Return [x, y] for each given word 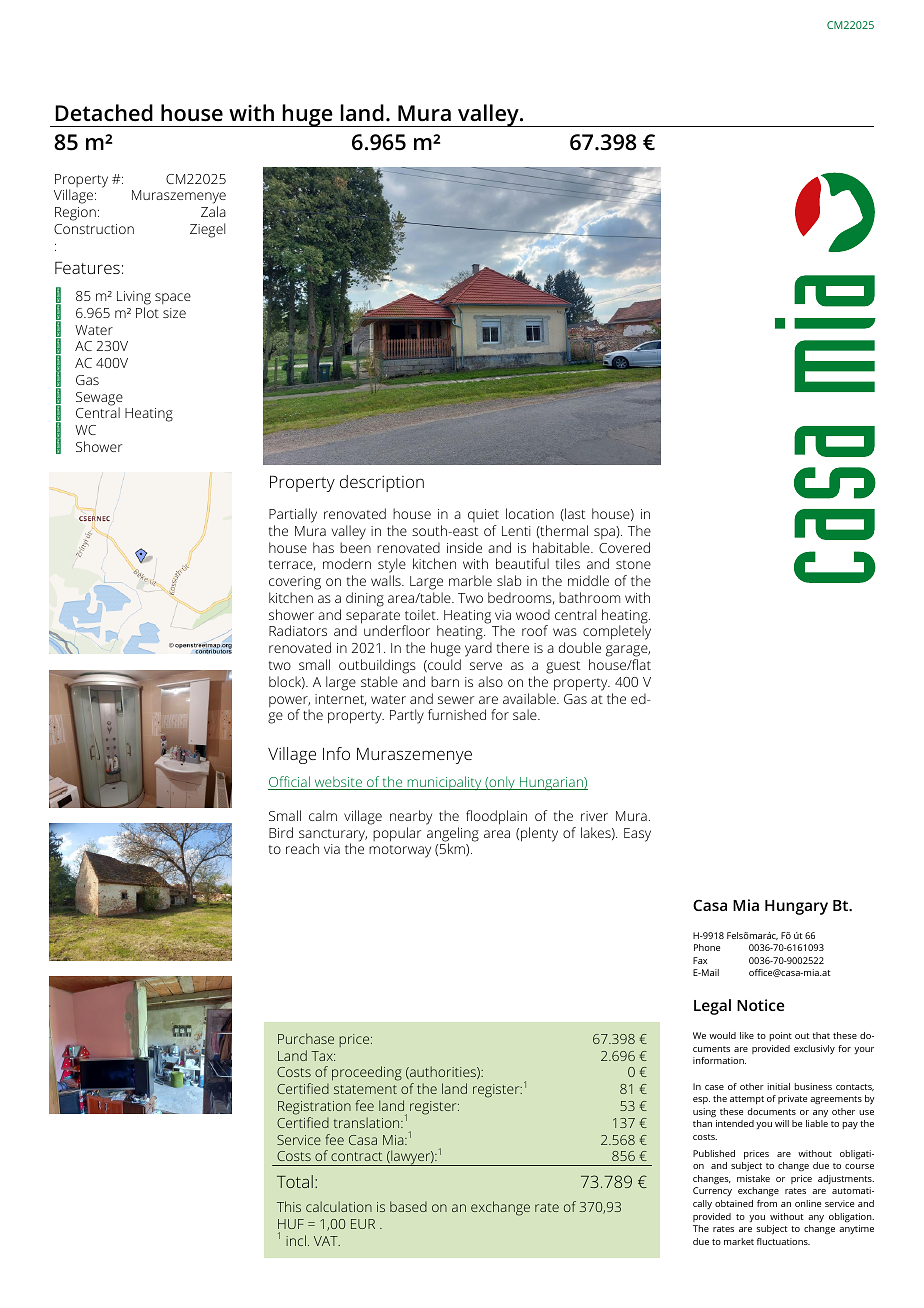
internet [340, 700]
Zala [213, 211]
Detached [104, 113]
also [490, 681]
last [574, 513]
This [289, 1206]
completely [617, 634]
